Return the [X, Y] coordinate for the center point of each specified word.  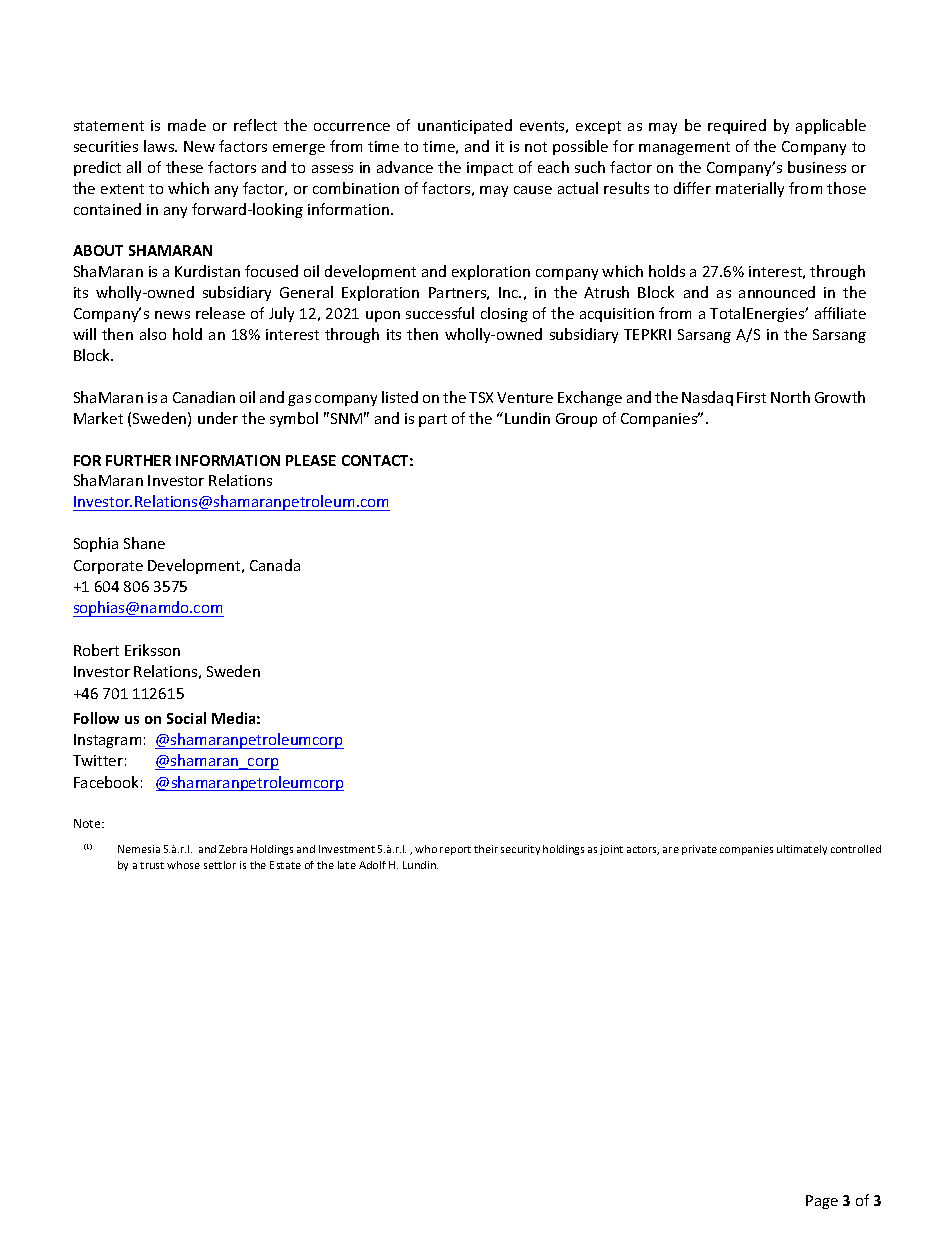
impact [490, 169]
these [184, 167]
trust [152, 865]
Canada [275, 565]
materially [750, 189]
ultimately [802, 850]
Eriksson [152, 650]
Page [822, 1202]
